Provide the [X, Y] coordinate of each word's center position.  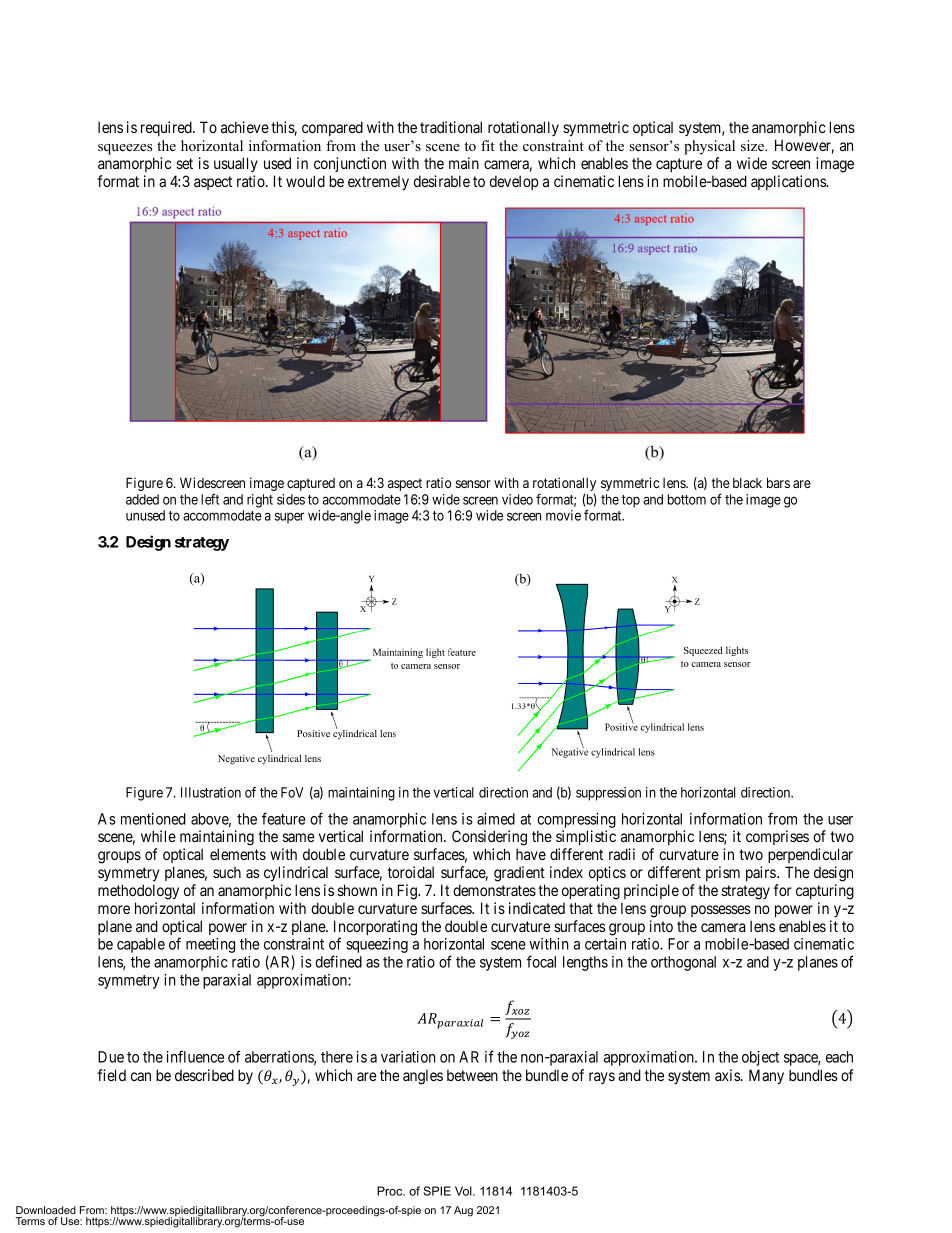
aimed [496, 819]
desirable [442, 181]
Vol [464, 1191]
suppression [608, 794]
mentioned [153, 819]
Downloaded [46, 1210]
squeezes [125, 149]
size [753, 145]
